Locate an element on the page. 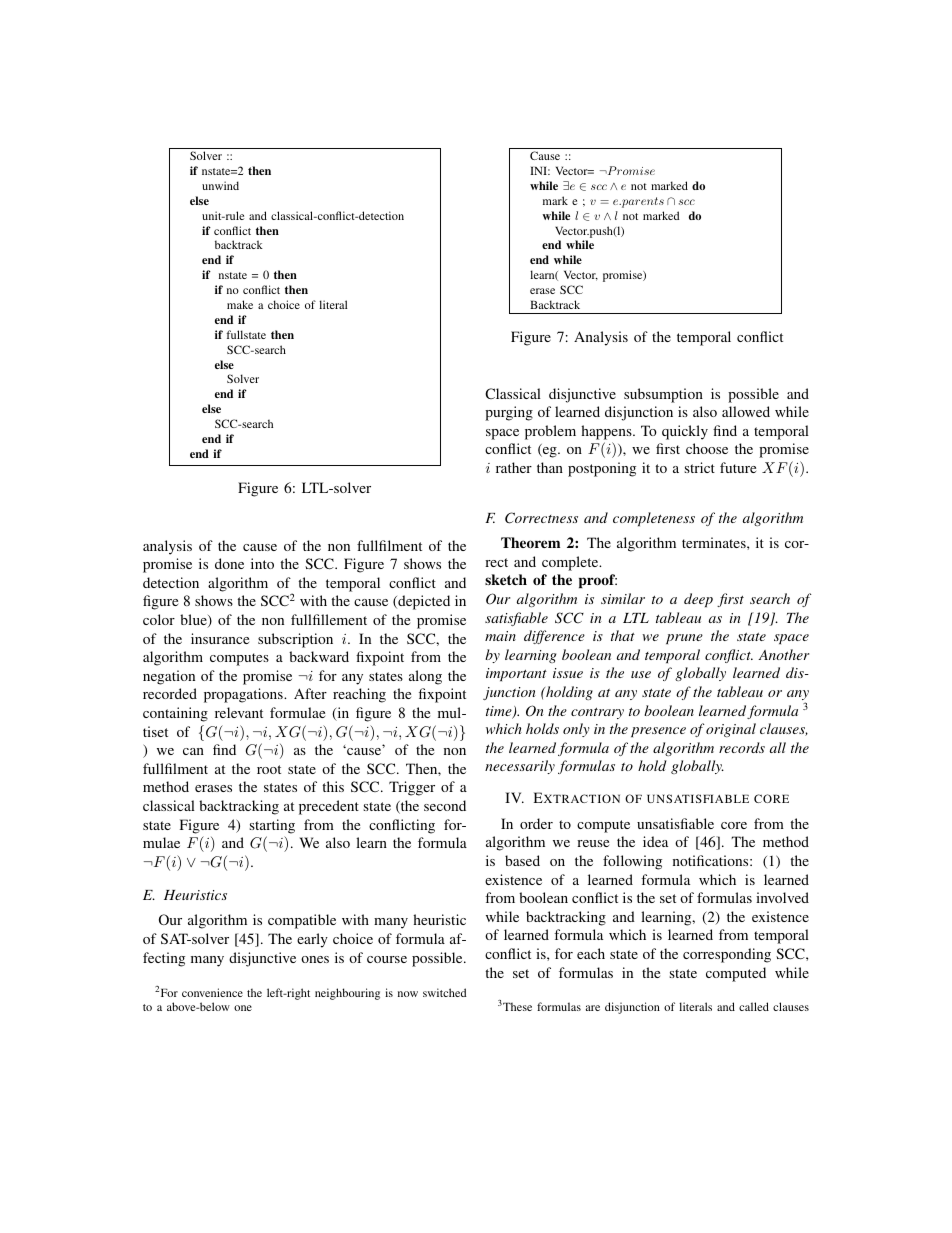 The image size is (952, 1233). main is located at coordinates (500, 636).
